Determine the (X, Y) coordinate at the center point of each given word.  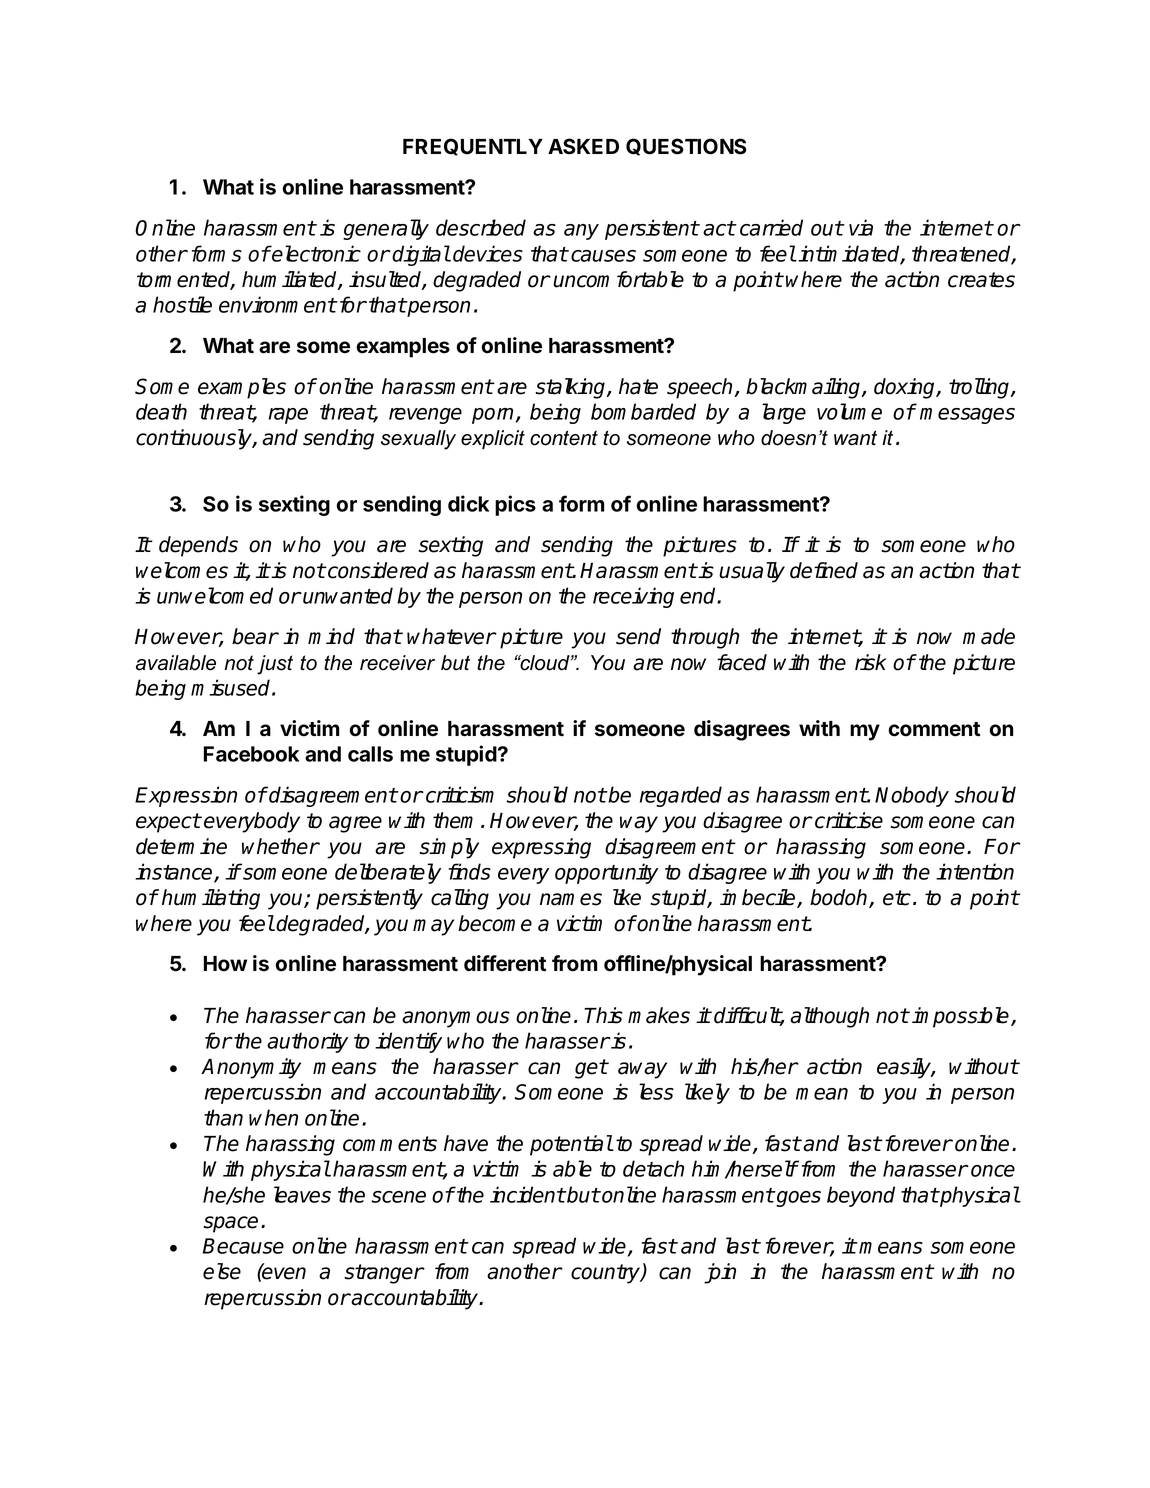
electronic (316, 253)
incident (527, 1194)
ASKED (583, 146)
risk (870, 662)
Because (243, 1246)
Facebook (251, 754)
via (861, 227)
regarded (681, 796)
